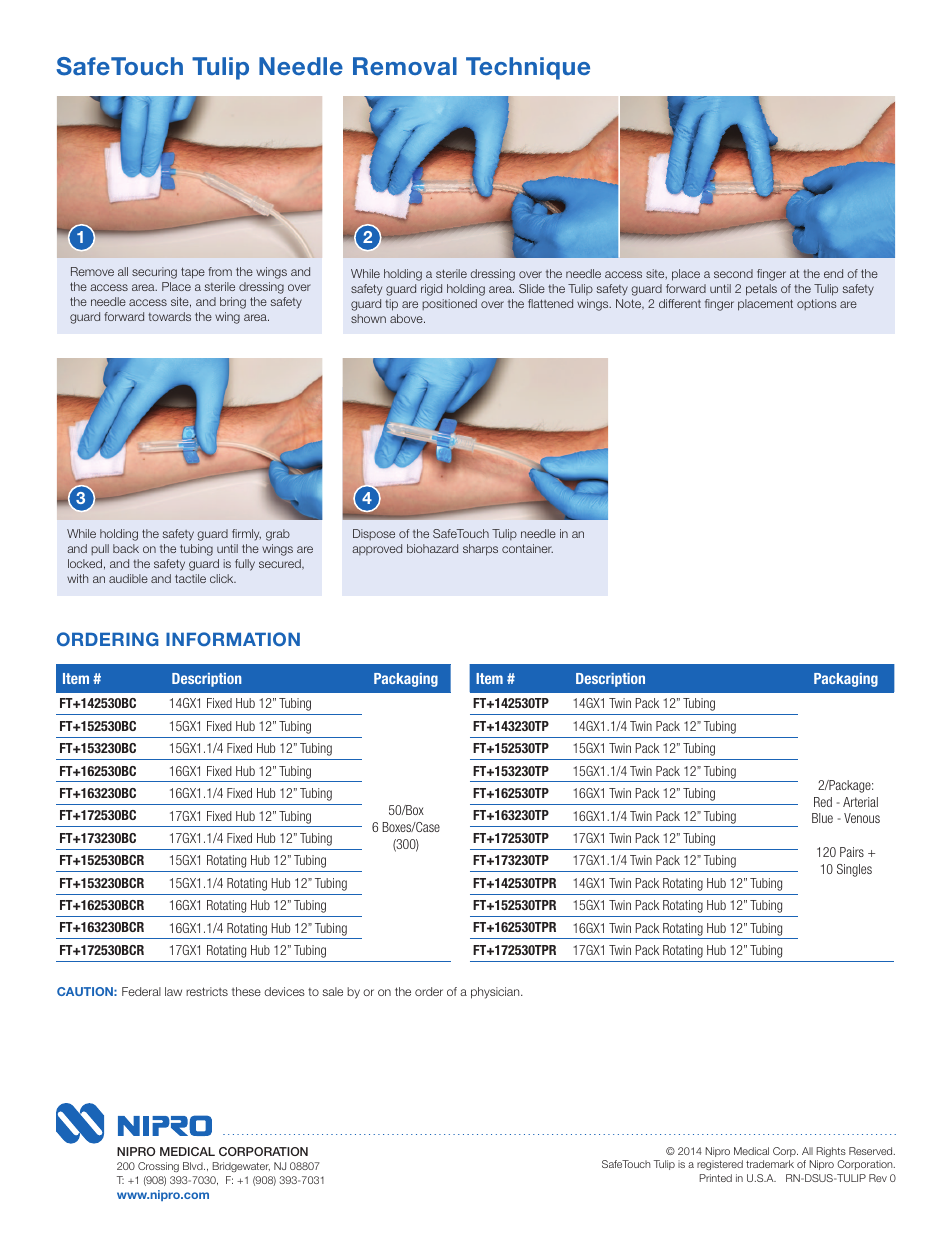 This screenshot has height=1233, width=952. I want to click on second, so click(733, 273).
